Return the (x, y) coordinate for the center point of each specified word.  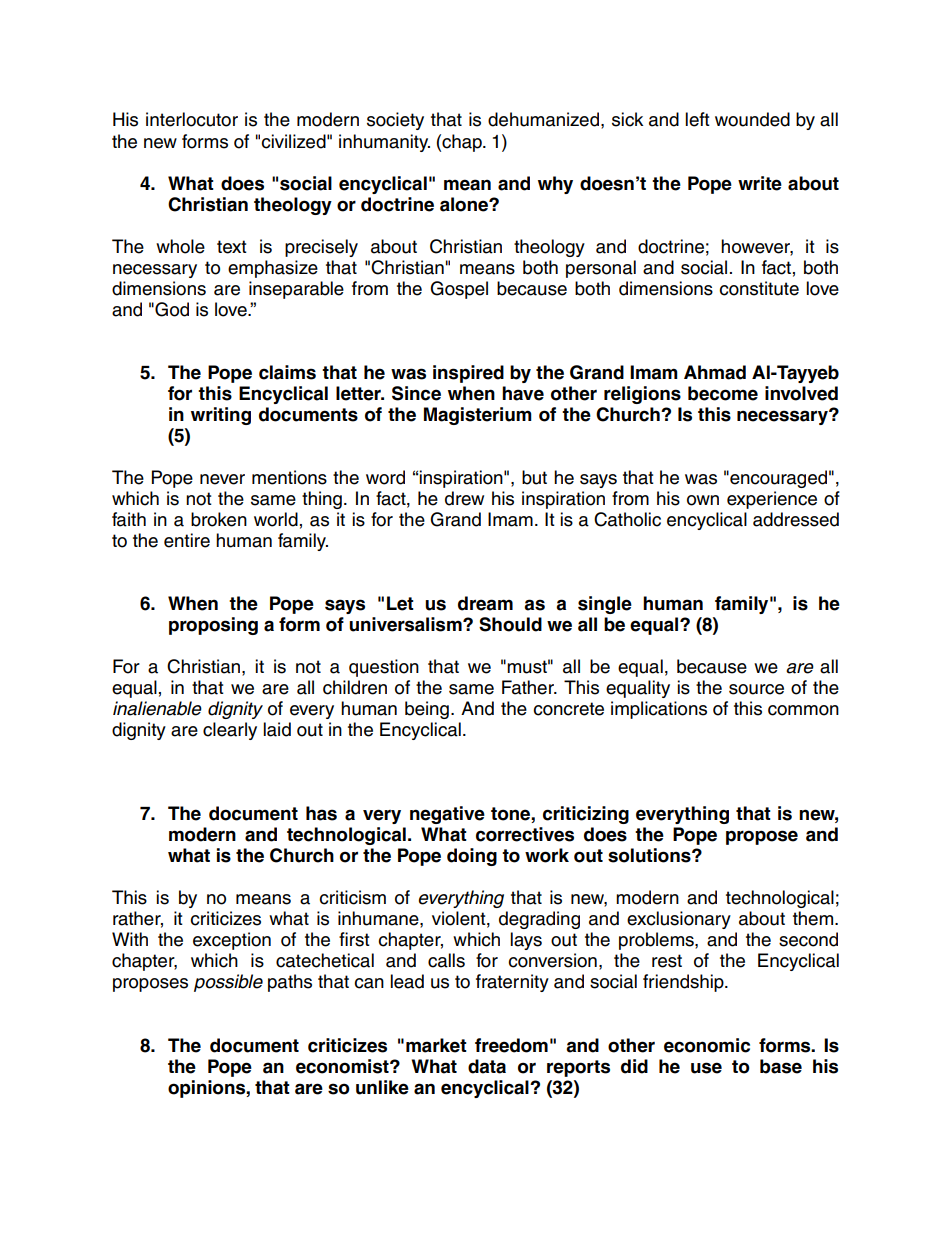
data (487, 1066)
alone (465, 204)
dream (485, 603)
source (756, 689)
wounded (752, 119)
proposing (213, 626)
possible (228, 983)
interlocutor (192, 119)
